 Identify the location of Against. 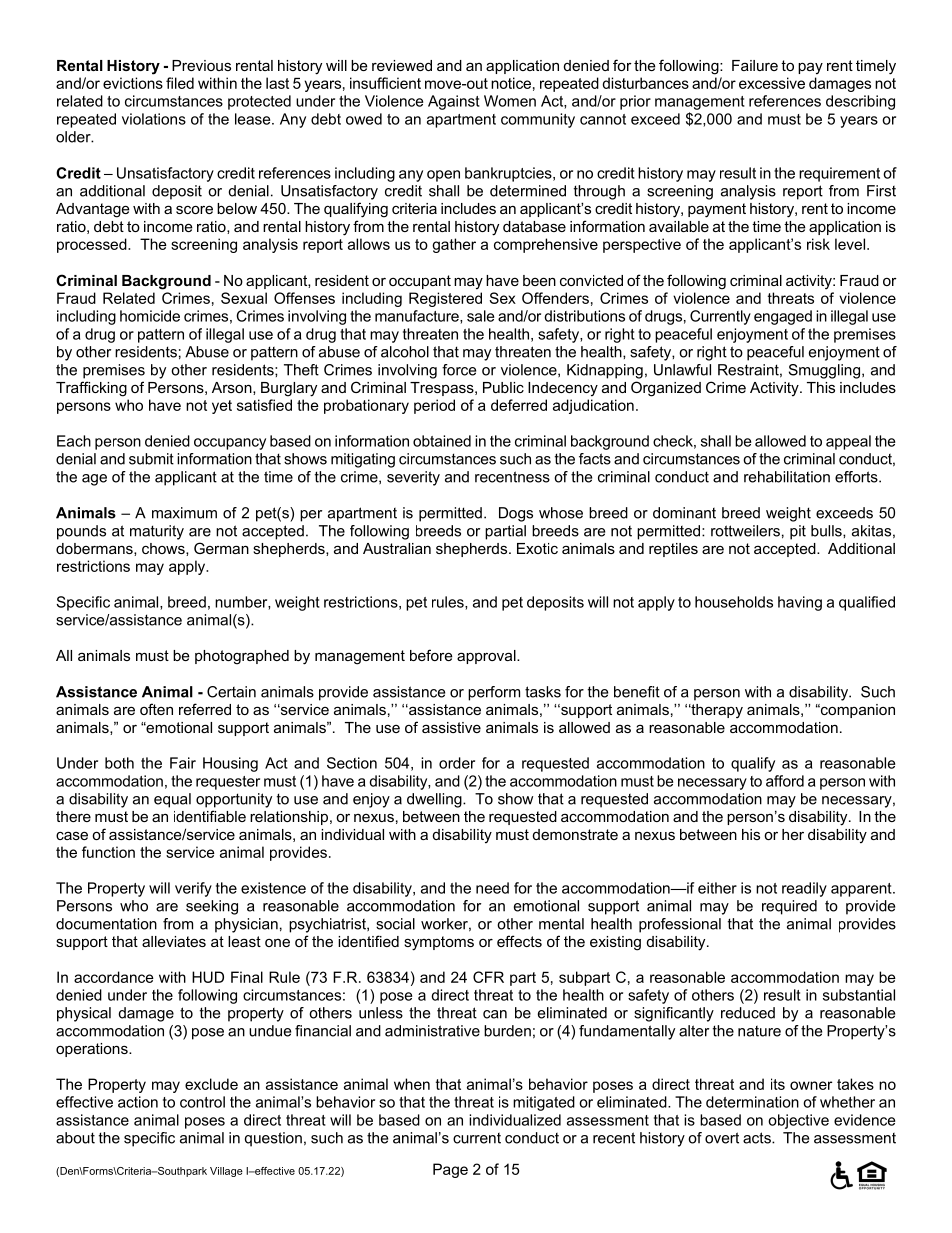
(454, 102).
